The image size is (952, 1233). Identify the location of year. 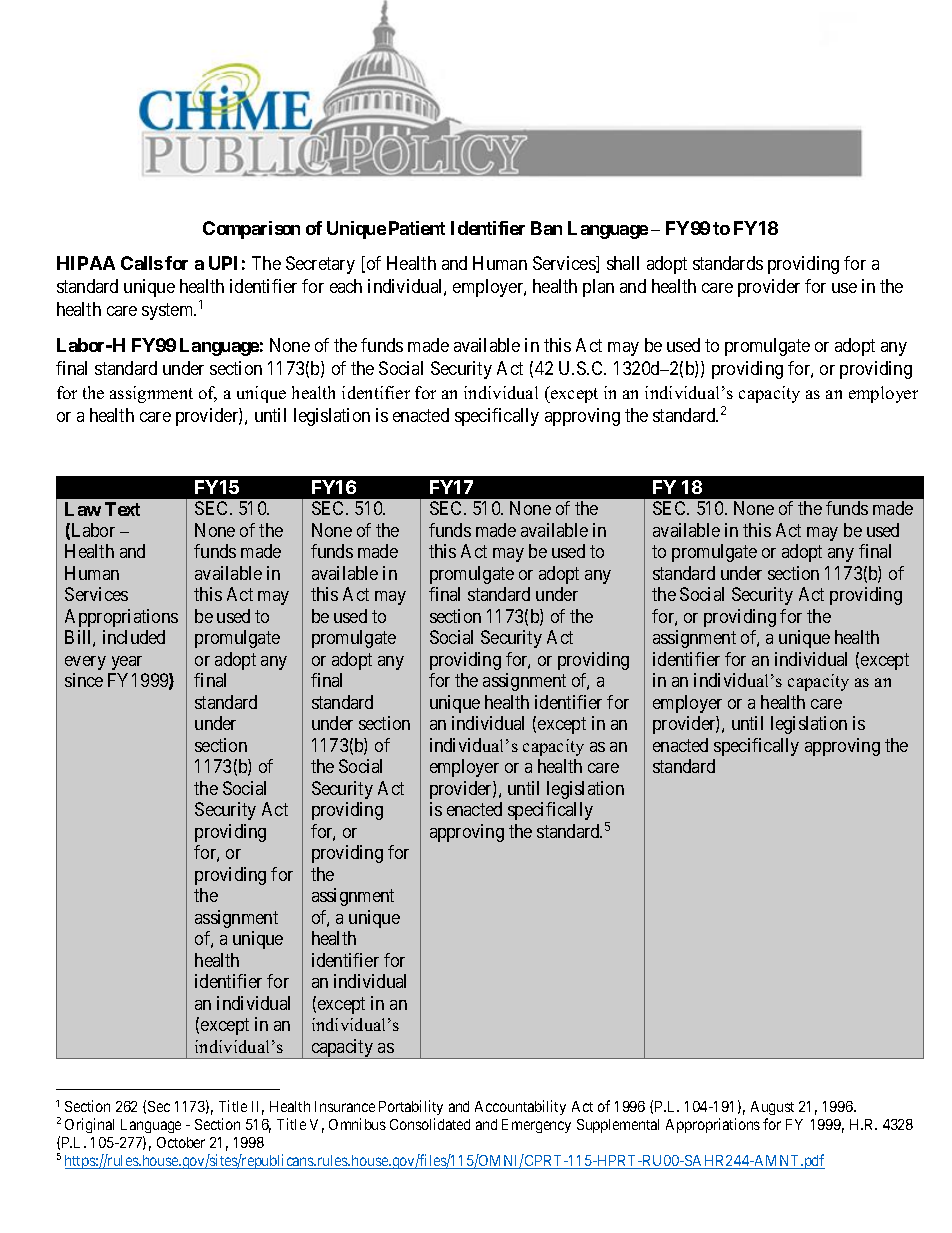
(127, 663).
